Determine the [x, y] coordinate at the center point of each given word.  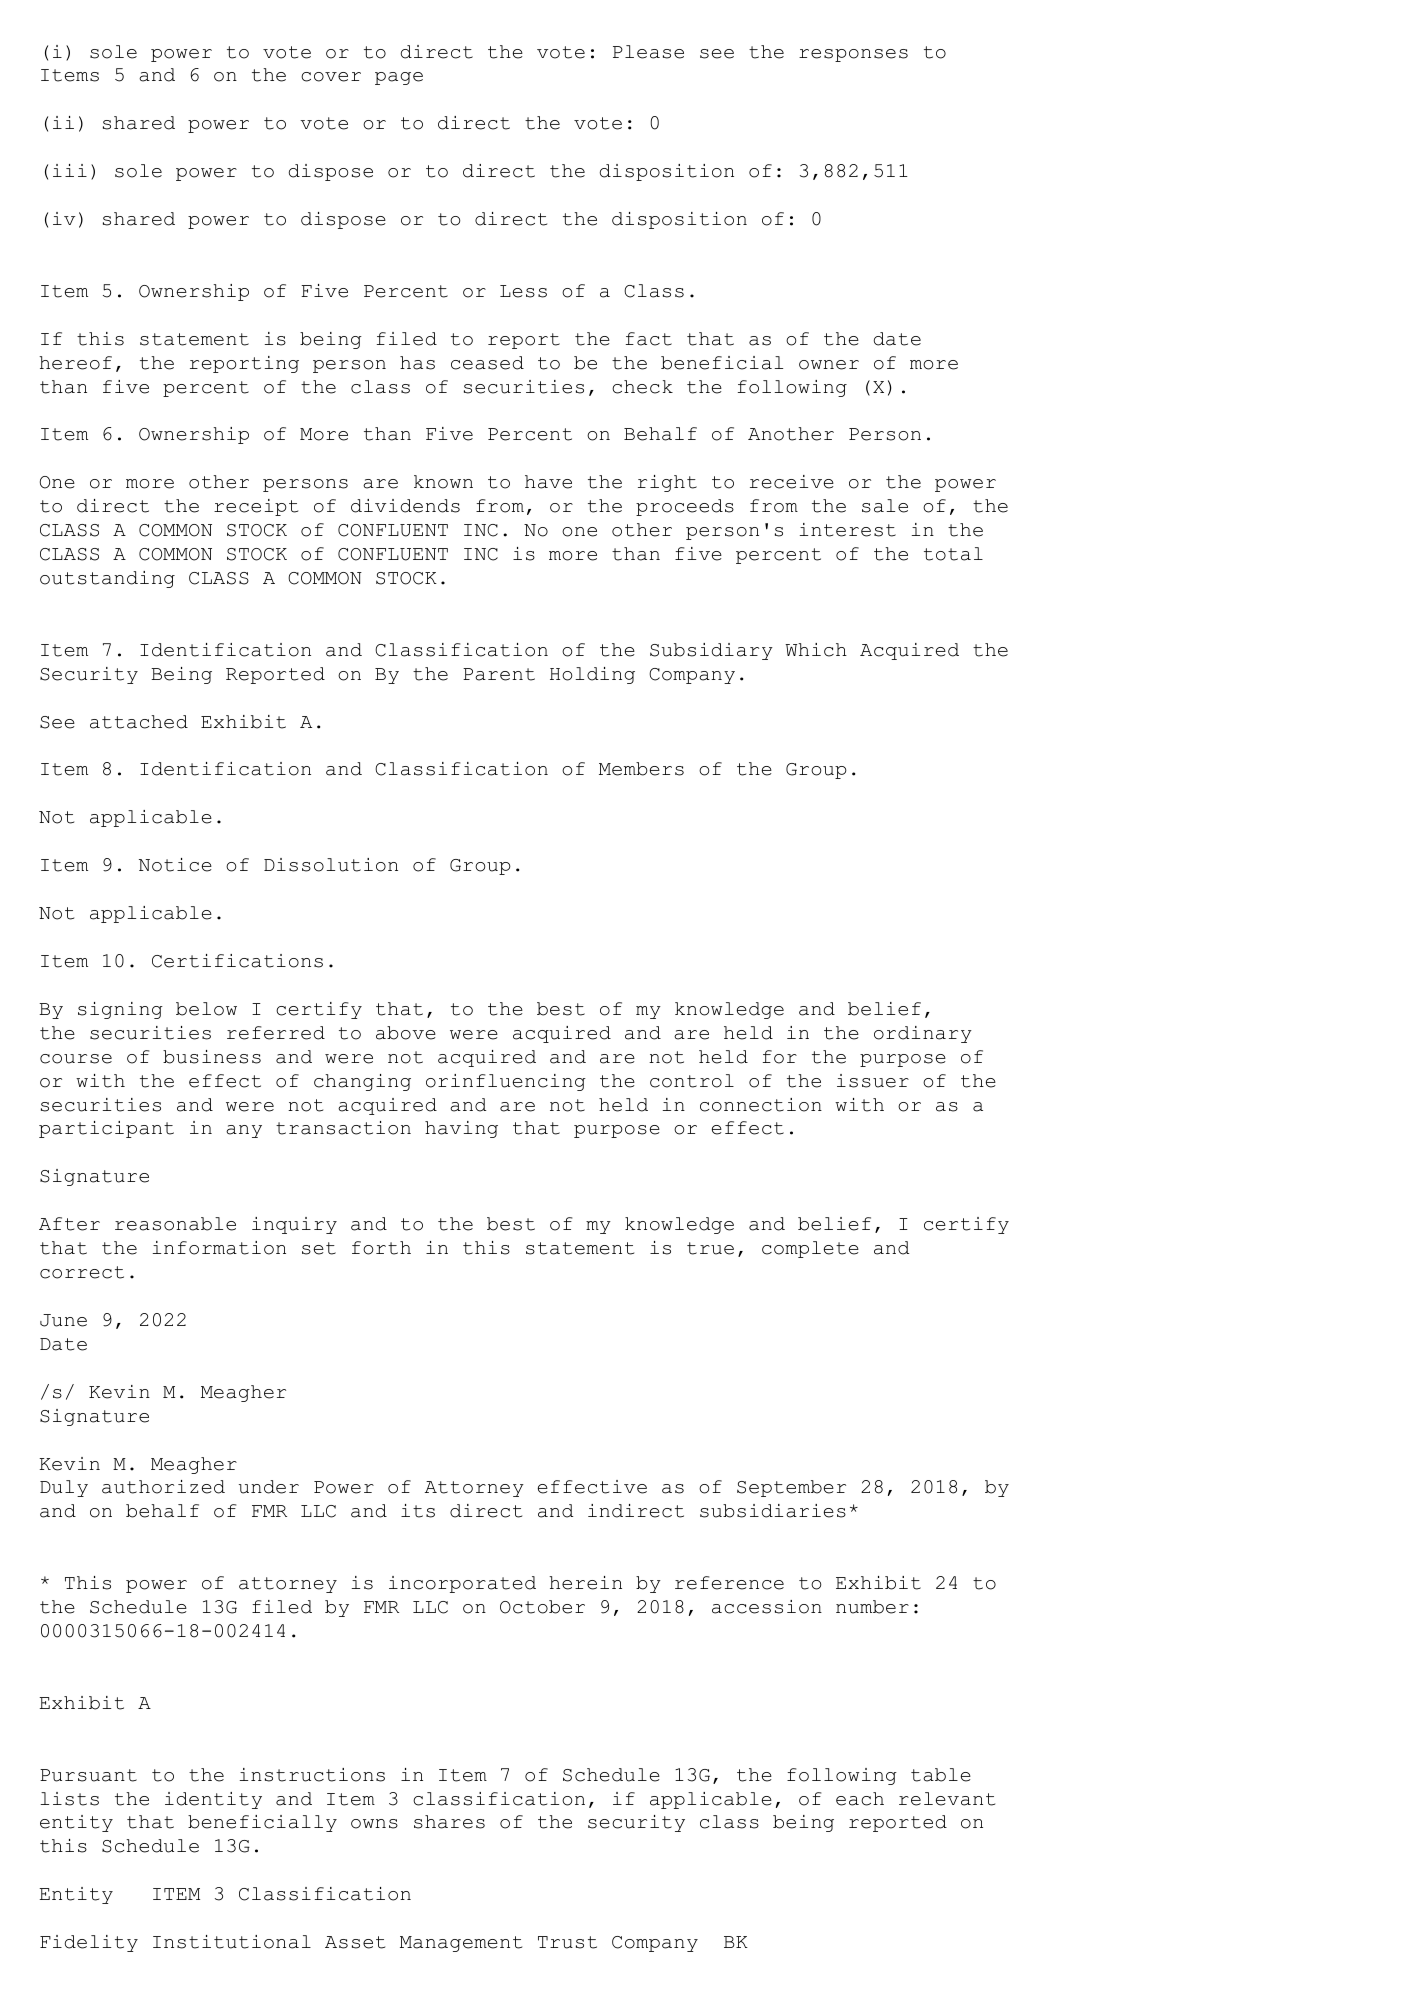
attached [139, 722]
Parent [499, 674]
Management [461, 1944]
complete [810, 1249]
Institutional [232, 1942]
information [219, 1248]
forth [381, 1248]
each [860, 1799]
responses [853, 55]
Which [816, 650]
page [399, 78]
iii [70, 170]
